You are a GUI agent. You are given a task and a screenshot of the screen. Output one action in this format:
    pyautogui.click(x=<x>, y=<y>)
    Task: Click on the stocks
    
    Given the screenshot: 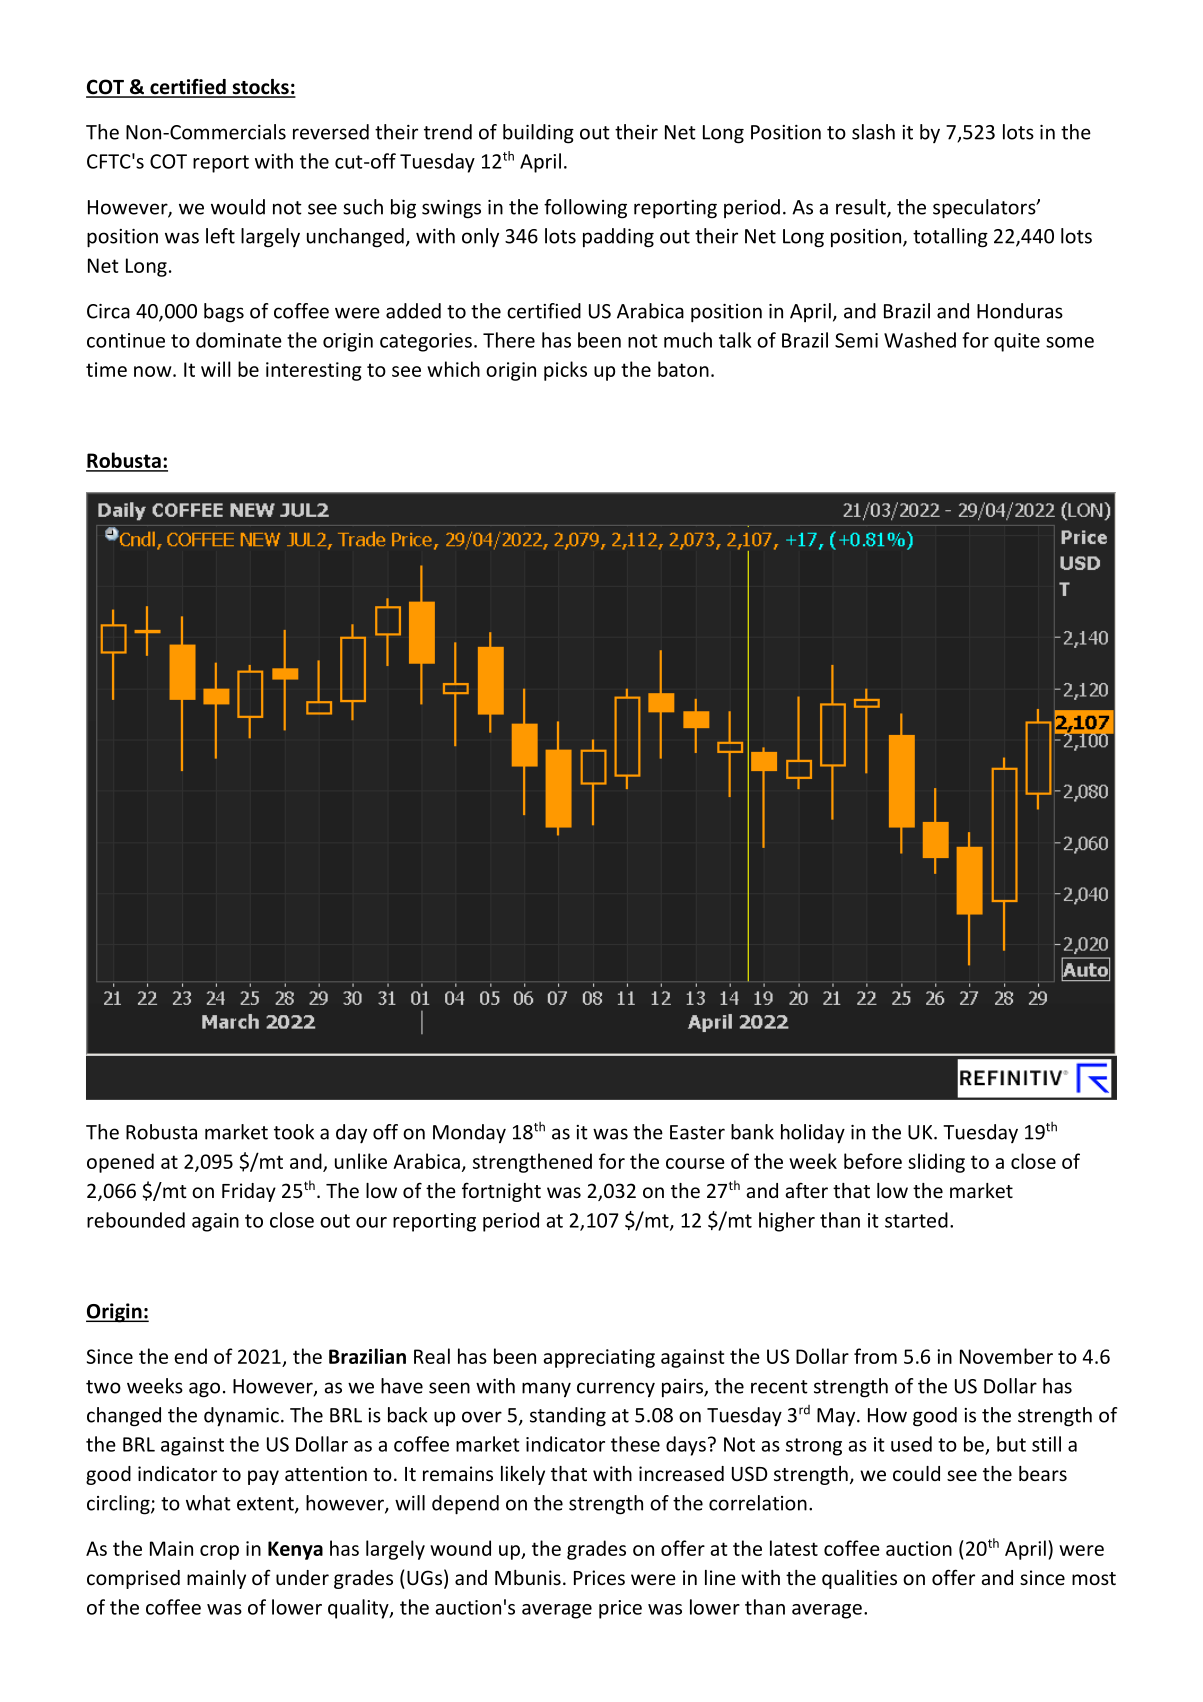 What is the action you would take?
    pyautogui.click(x=260, y=88)
